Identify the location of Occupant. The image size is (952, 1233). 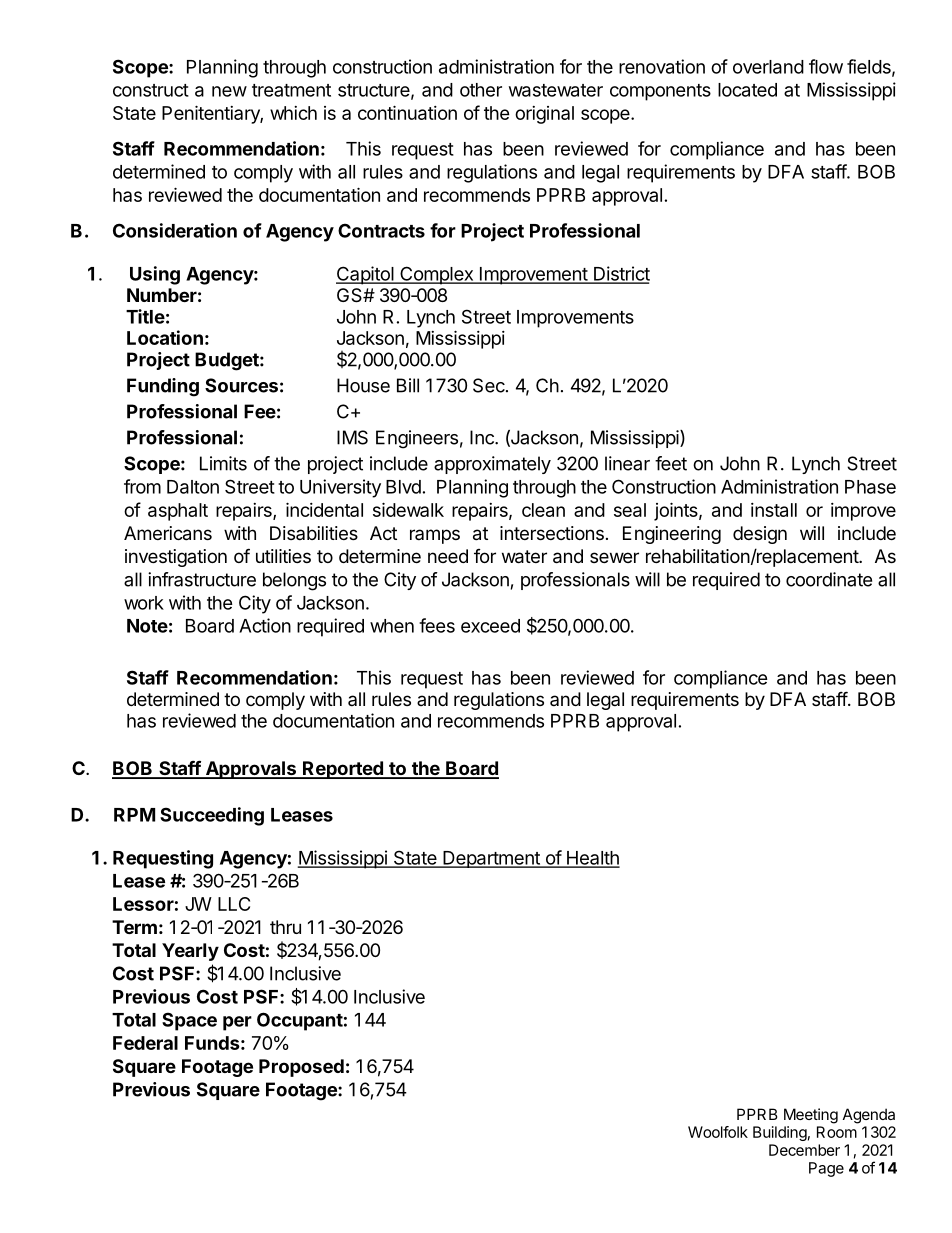
(300, 1021).
